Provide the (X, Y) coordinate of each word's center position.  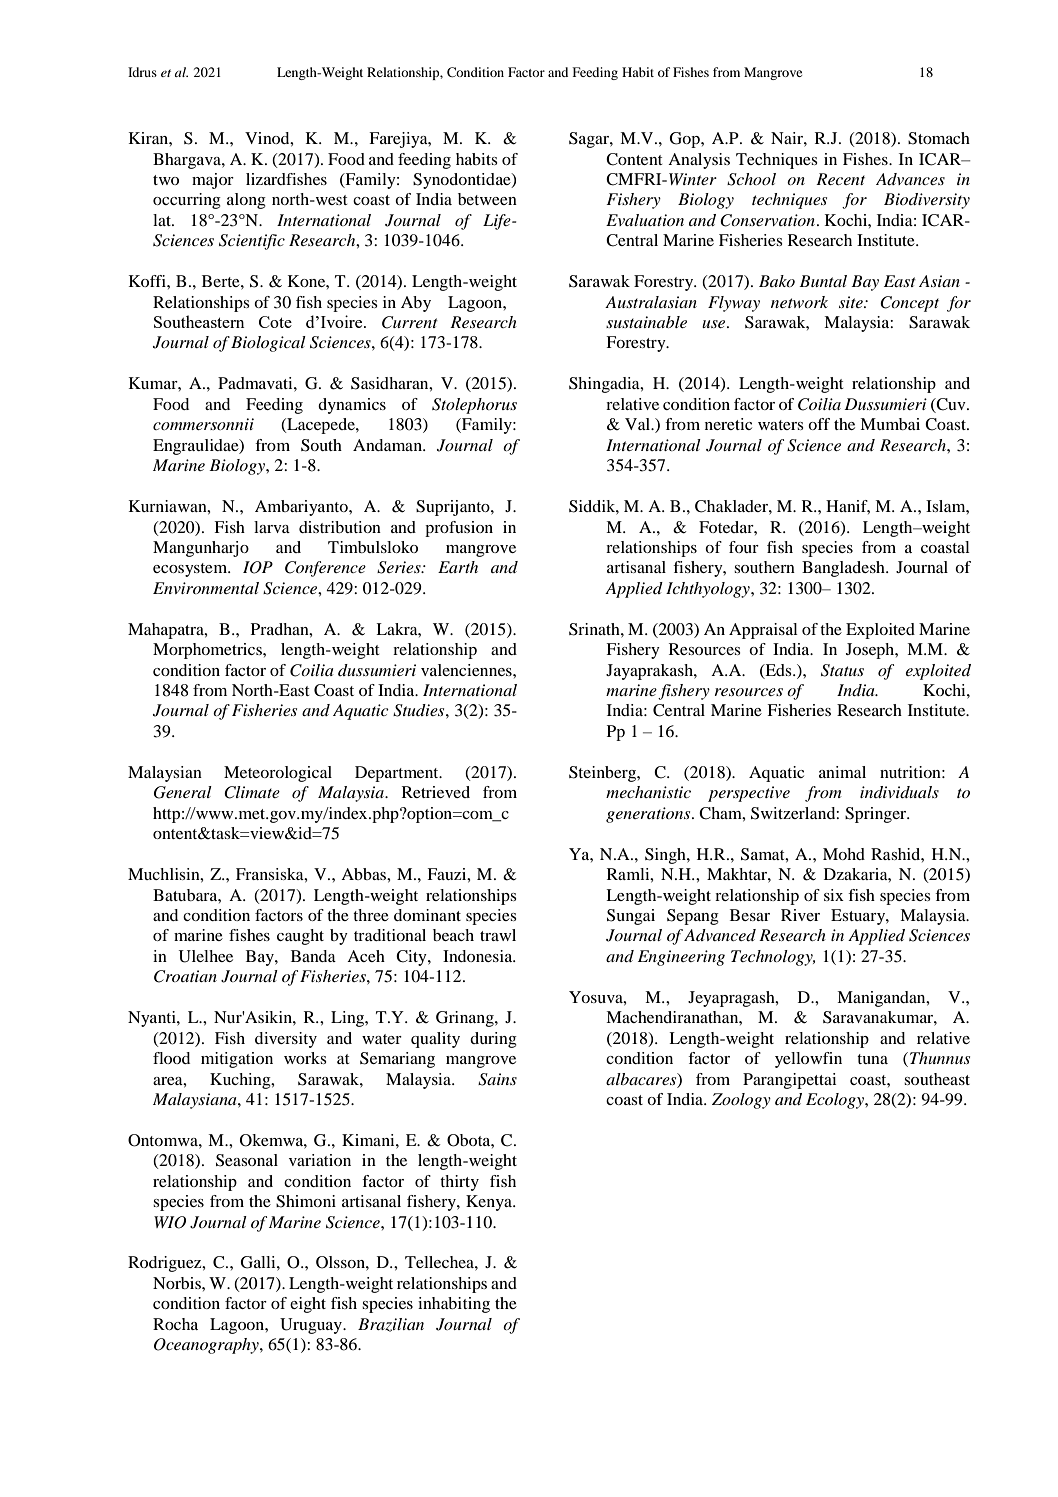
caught (300, 937)
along (246, 201)
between (487, 199)
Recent (840, 179)
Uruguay (312, 1326)
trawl (498, 935)
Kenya (490, 1203)
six (834, 895)
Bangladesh (844, 569)
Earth (458, 567)
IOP (258, 567)
